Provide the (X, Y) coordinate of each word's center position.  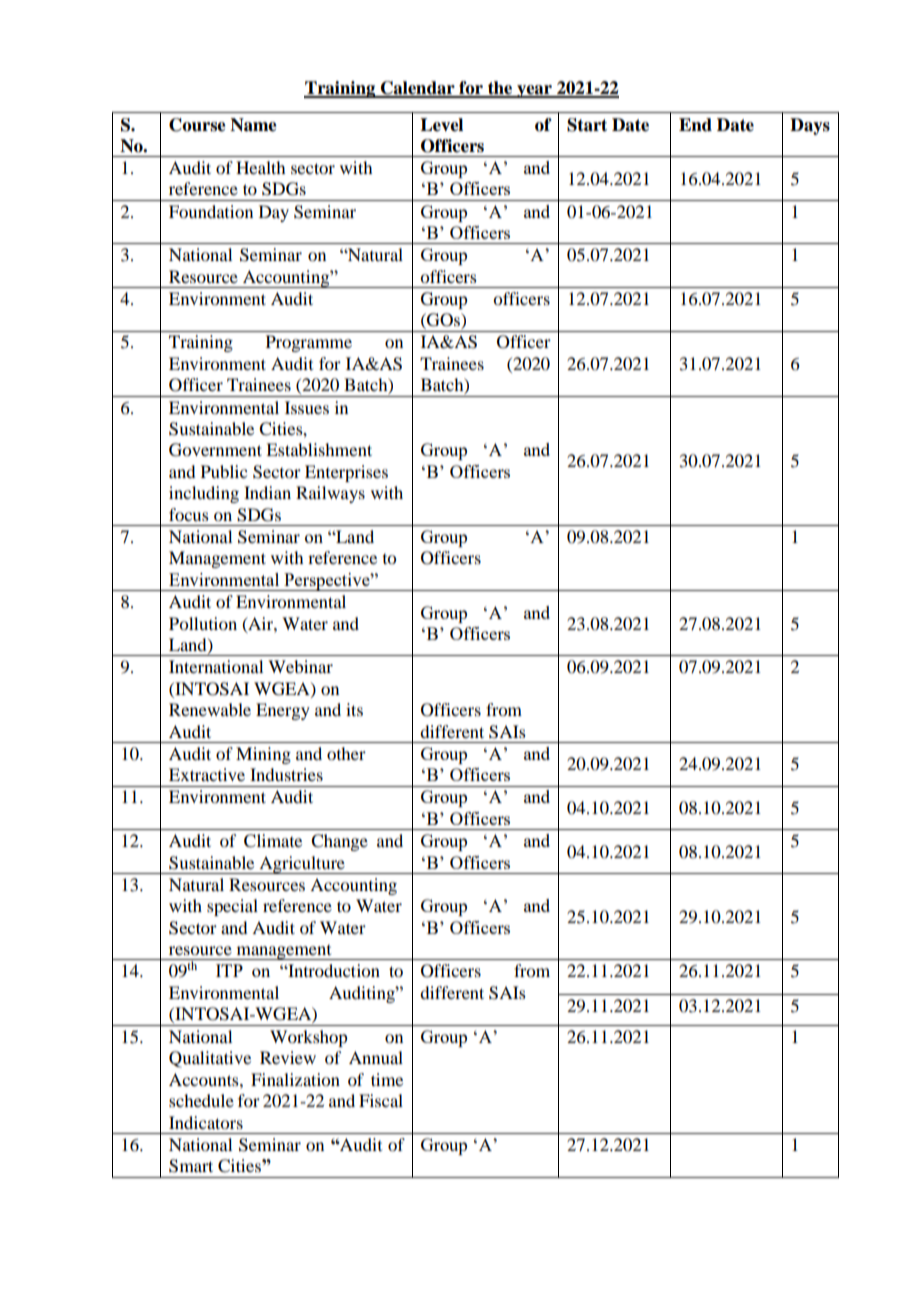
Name (253, 125)
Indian (267, 492)
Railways (330, 494)
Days (810, 126)
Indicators (206, 1122)
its (354, 709)
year (534, 91)
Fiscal (381, 1100)
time (387, 1079)
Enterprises (346, 473)
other (346, 753)
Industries (286, 774)
